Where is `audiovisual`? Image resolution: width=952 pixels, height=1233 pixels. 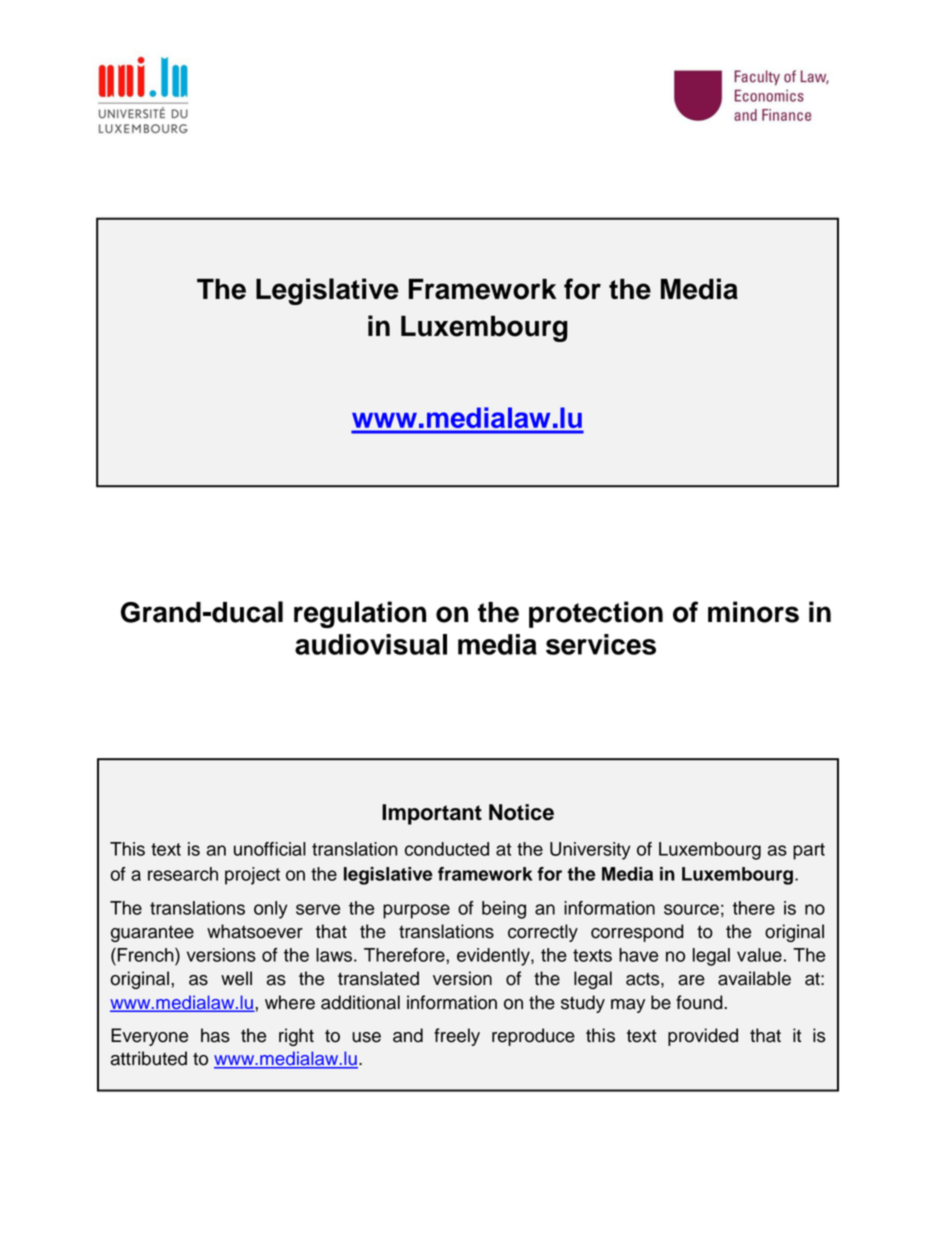
audiovisual is located at coordinates (371, 644).
